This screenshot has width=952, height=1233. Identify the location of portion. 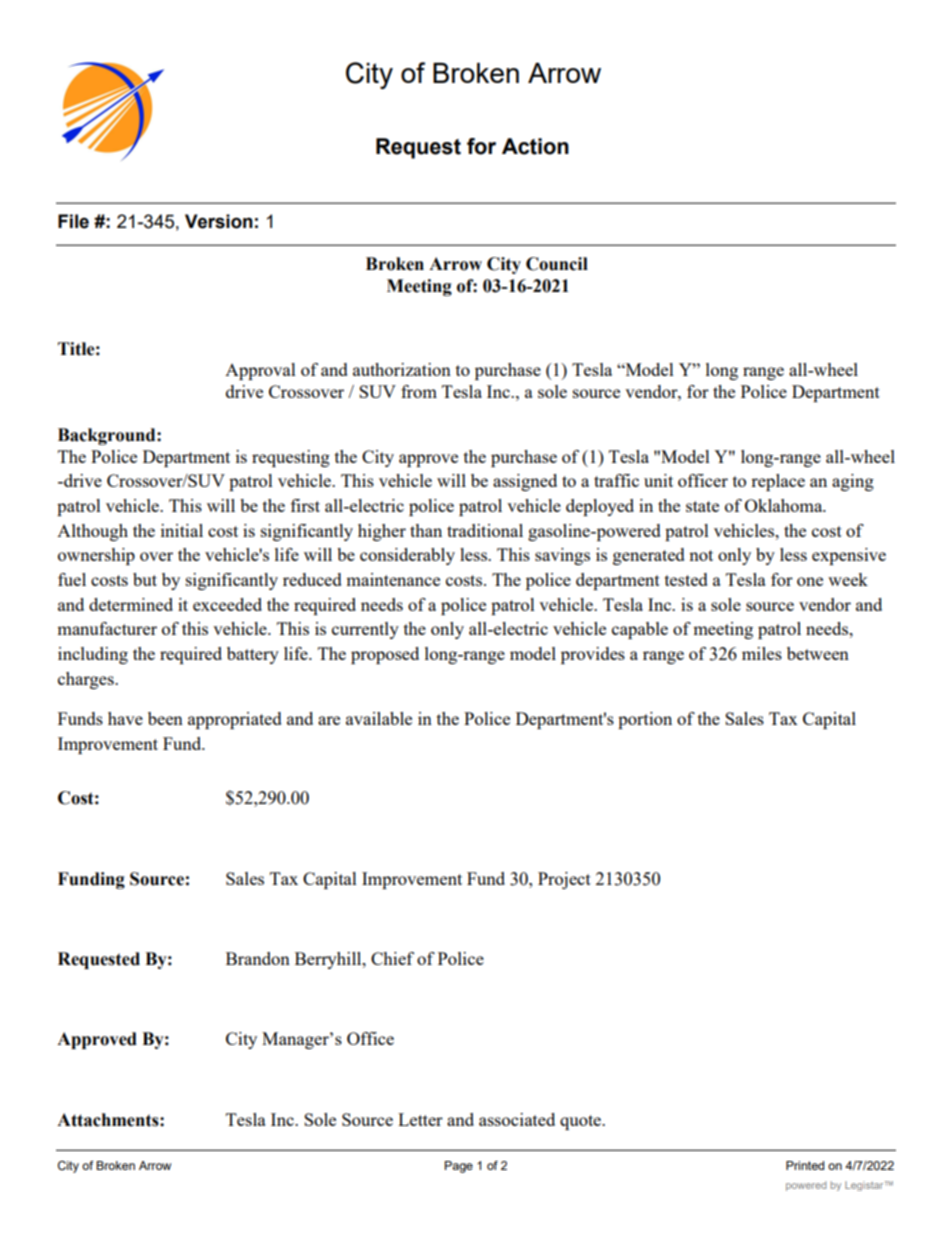
(645, 720).
